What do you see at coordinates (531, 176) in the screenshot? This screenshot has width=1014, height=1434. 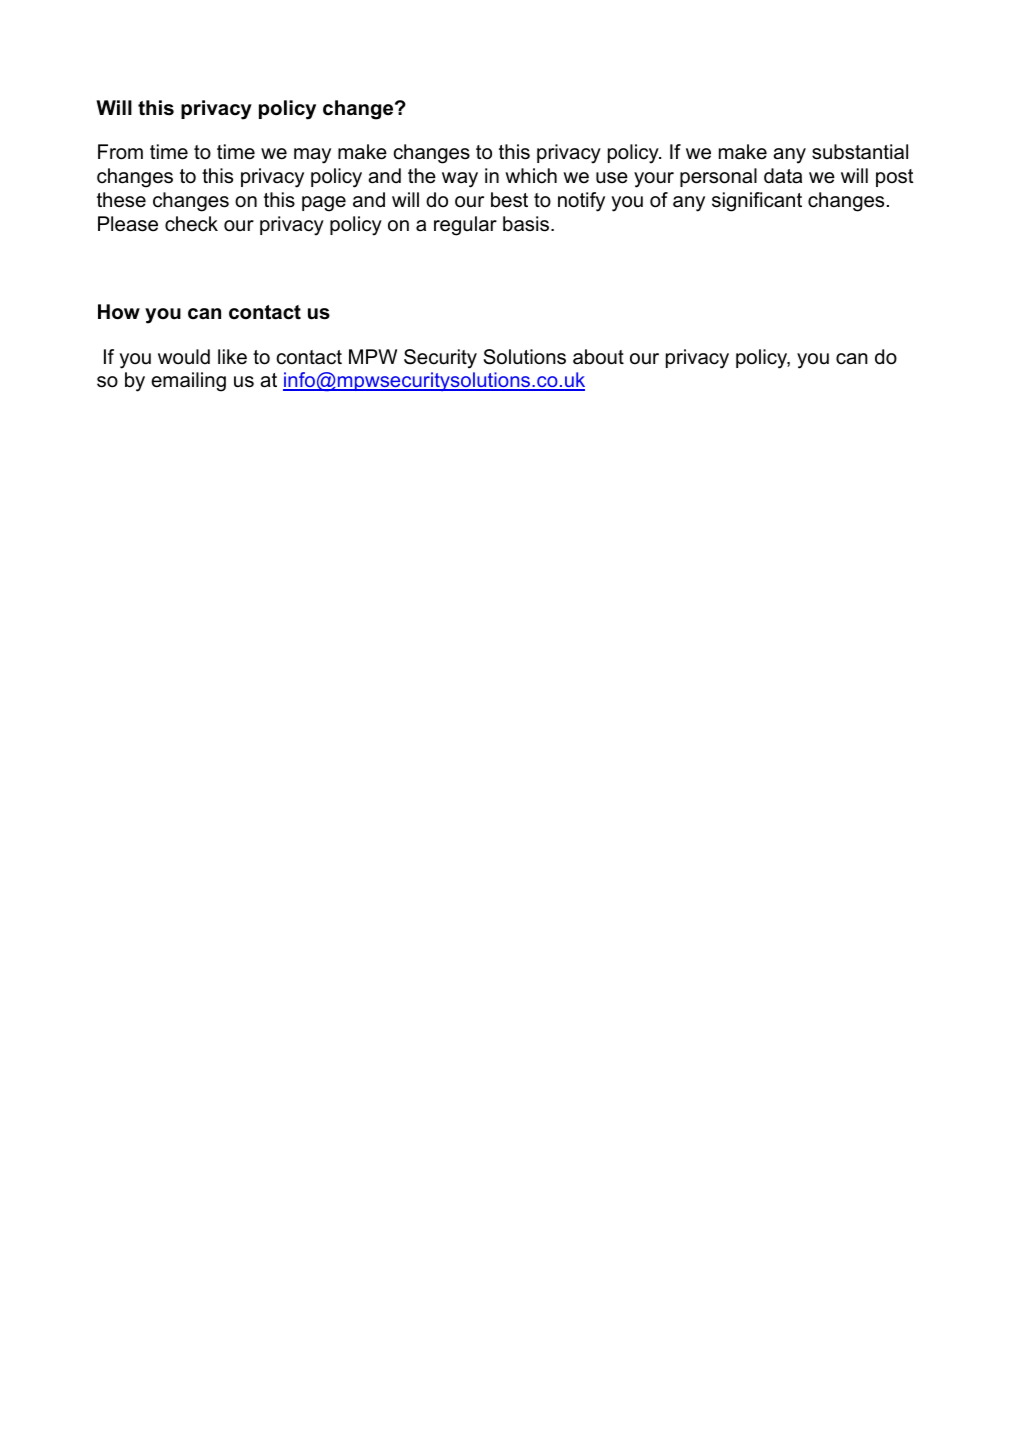 I see `which` at bounding box center [531, 176].
